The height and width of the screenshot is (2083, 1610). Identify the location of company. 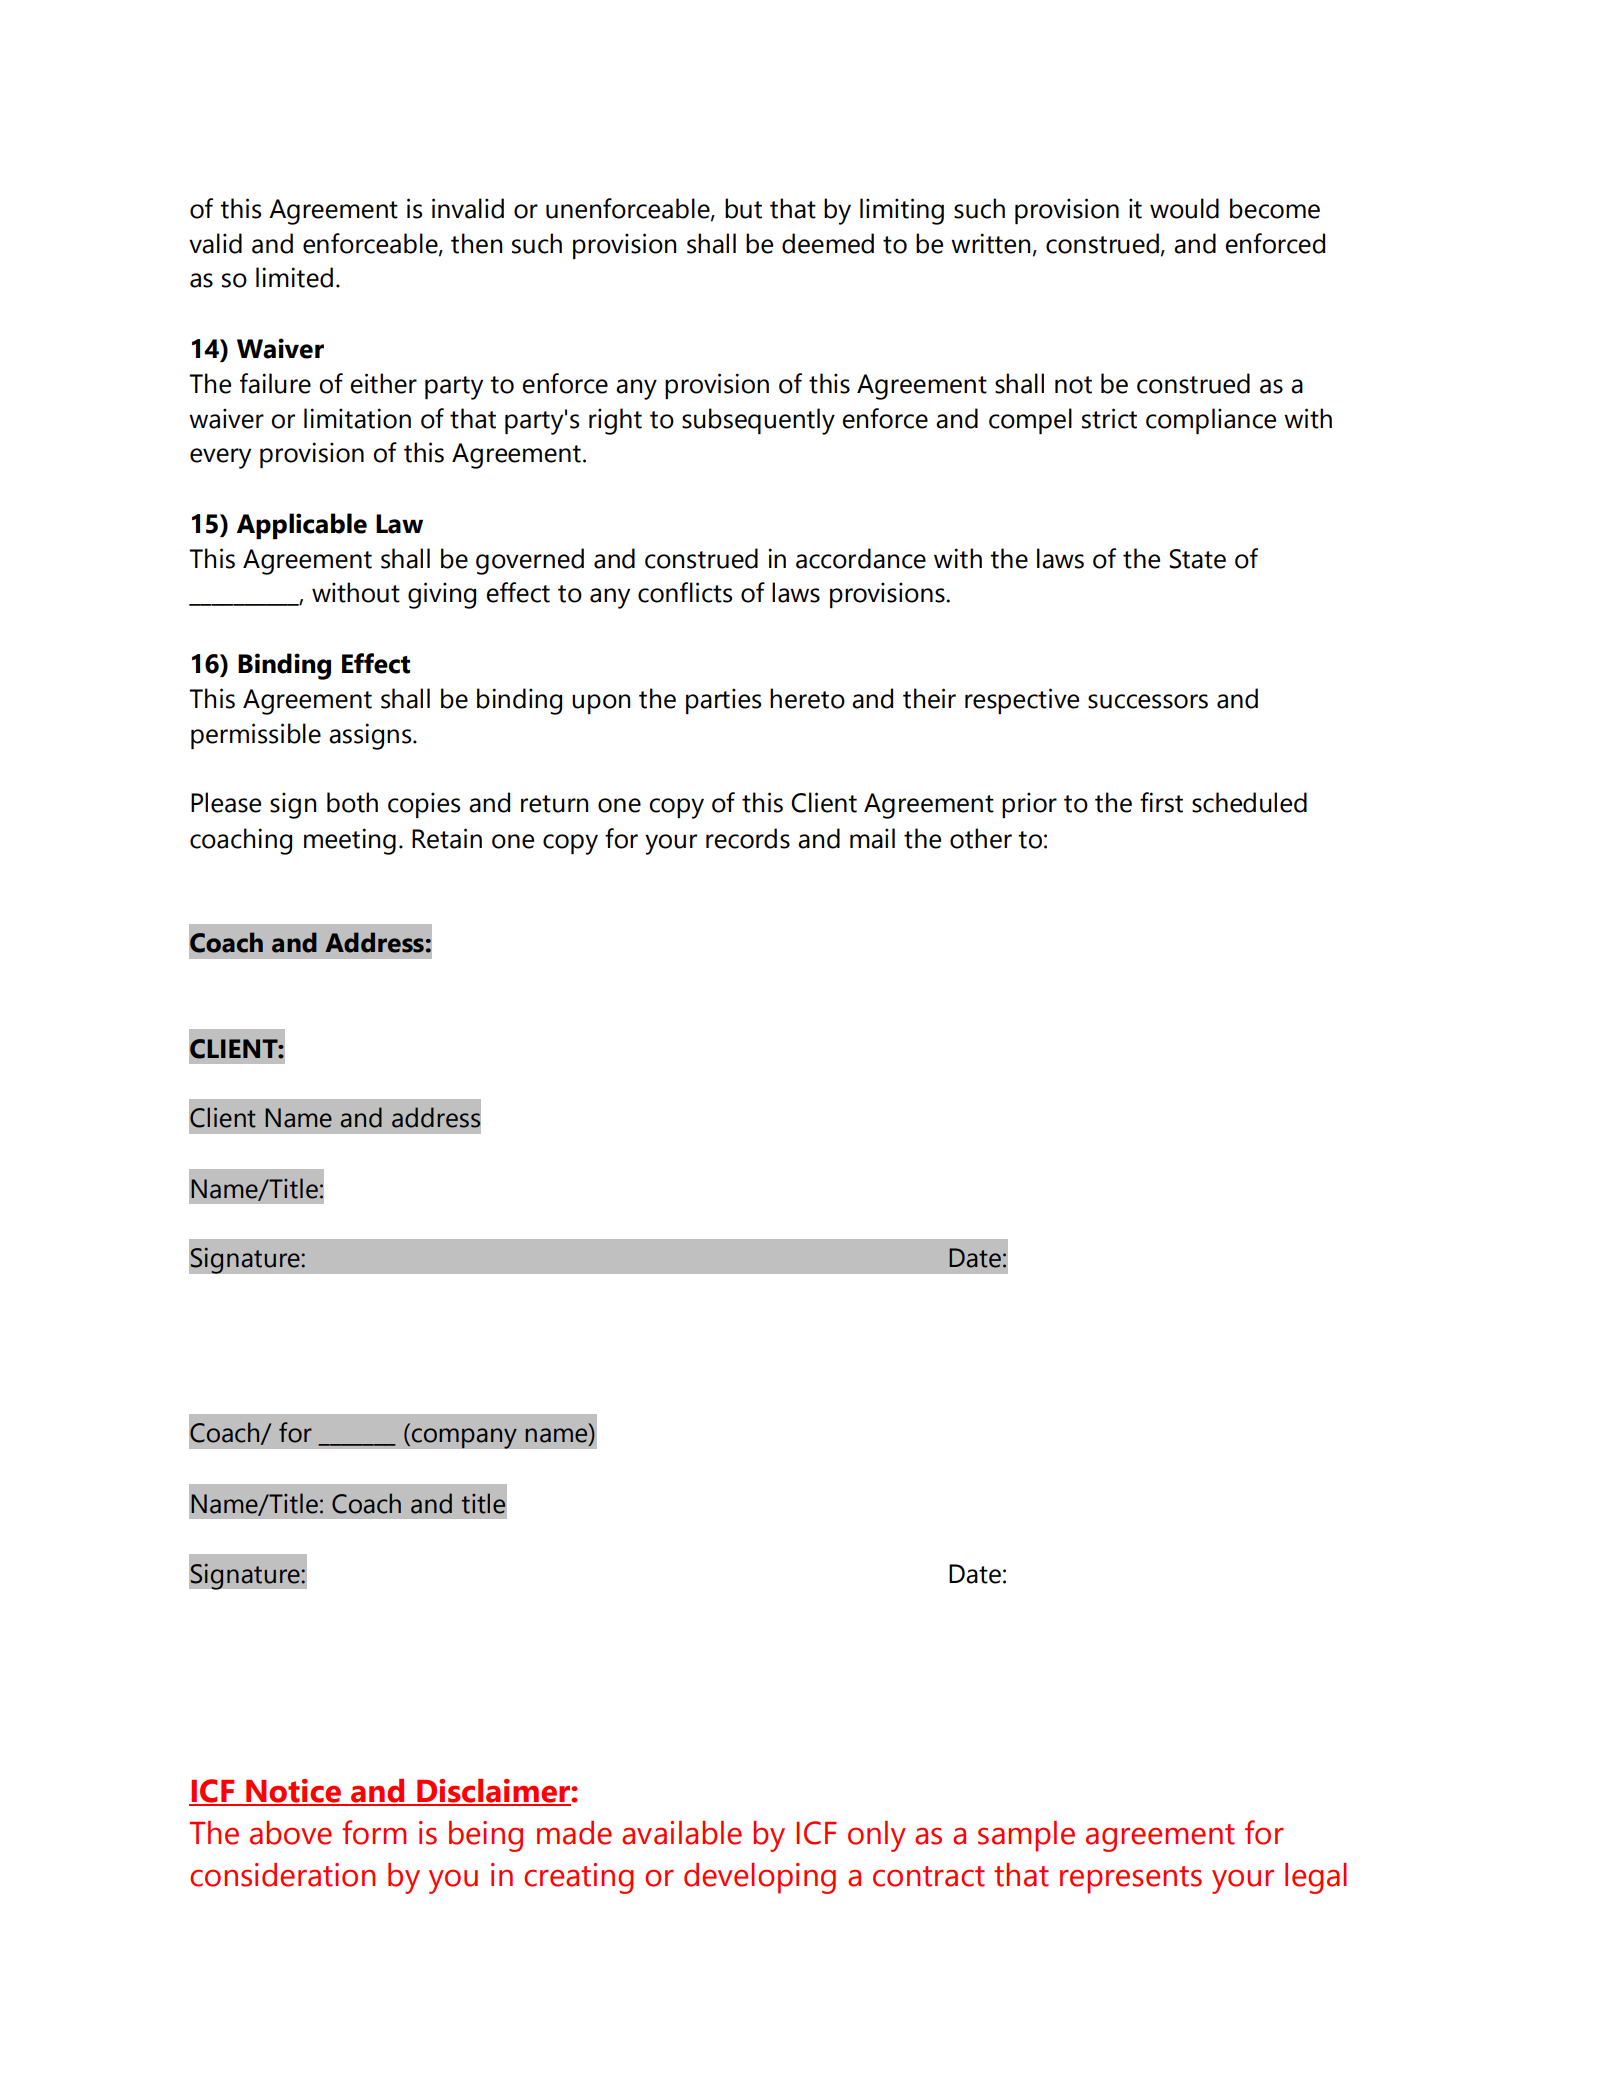
(463, 1438).
